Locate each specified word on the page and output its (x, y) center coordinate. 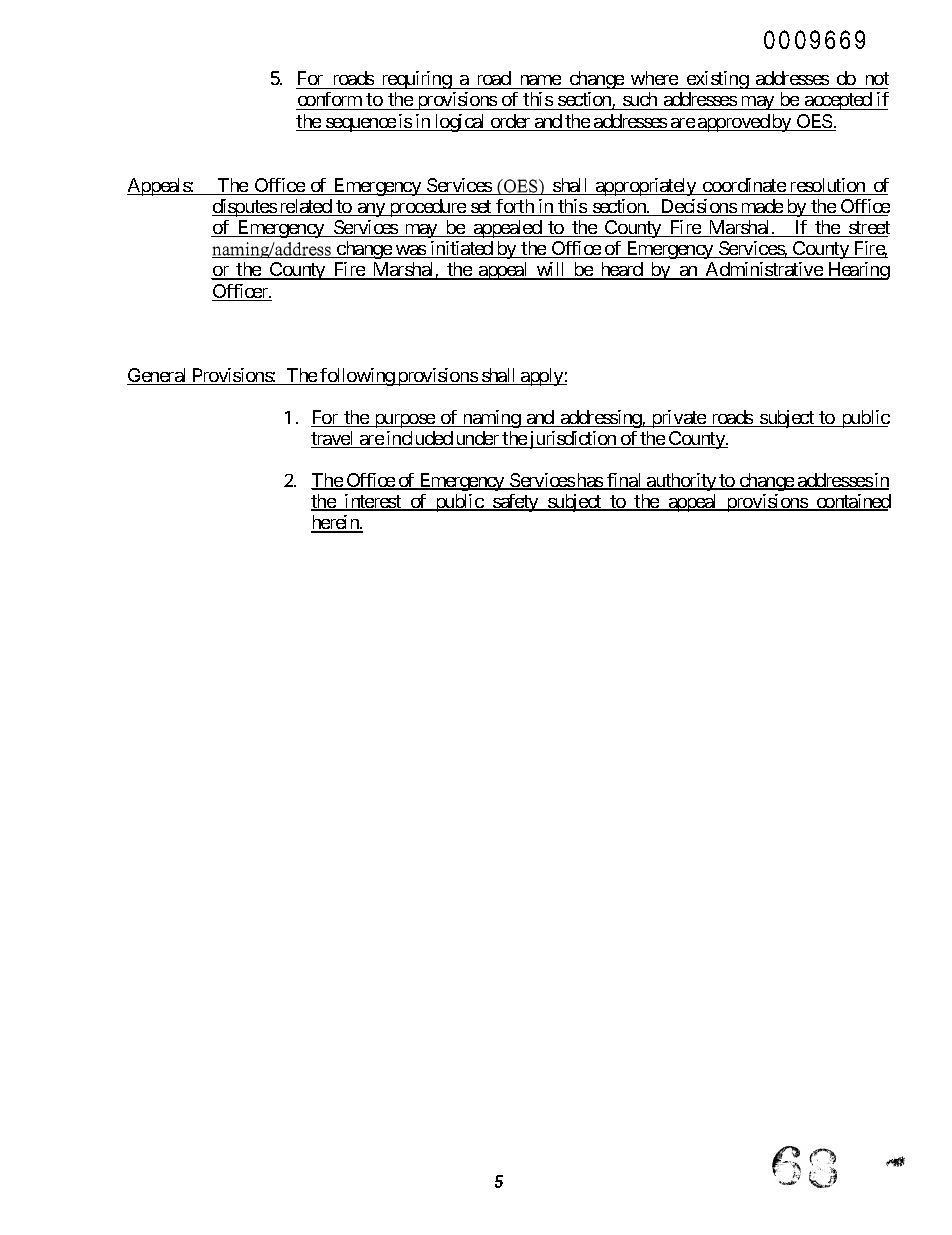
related (305, 207)
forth (515, 207)
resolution (827, 186)
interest (373, 502)
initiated (461, 249)
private (678, 419)
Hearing (858, 271)
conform (330, 99)
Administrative (763, 270)
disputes (245, 208)
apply (542, 377)
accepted (838, 101)
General (158, 376)
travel (334, 439)
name (541, 80)
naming (491, 419)
